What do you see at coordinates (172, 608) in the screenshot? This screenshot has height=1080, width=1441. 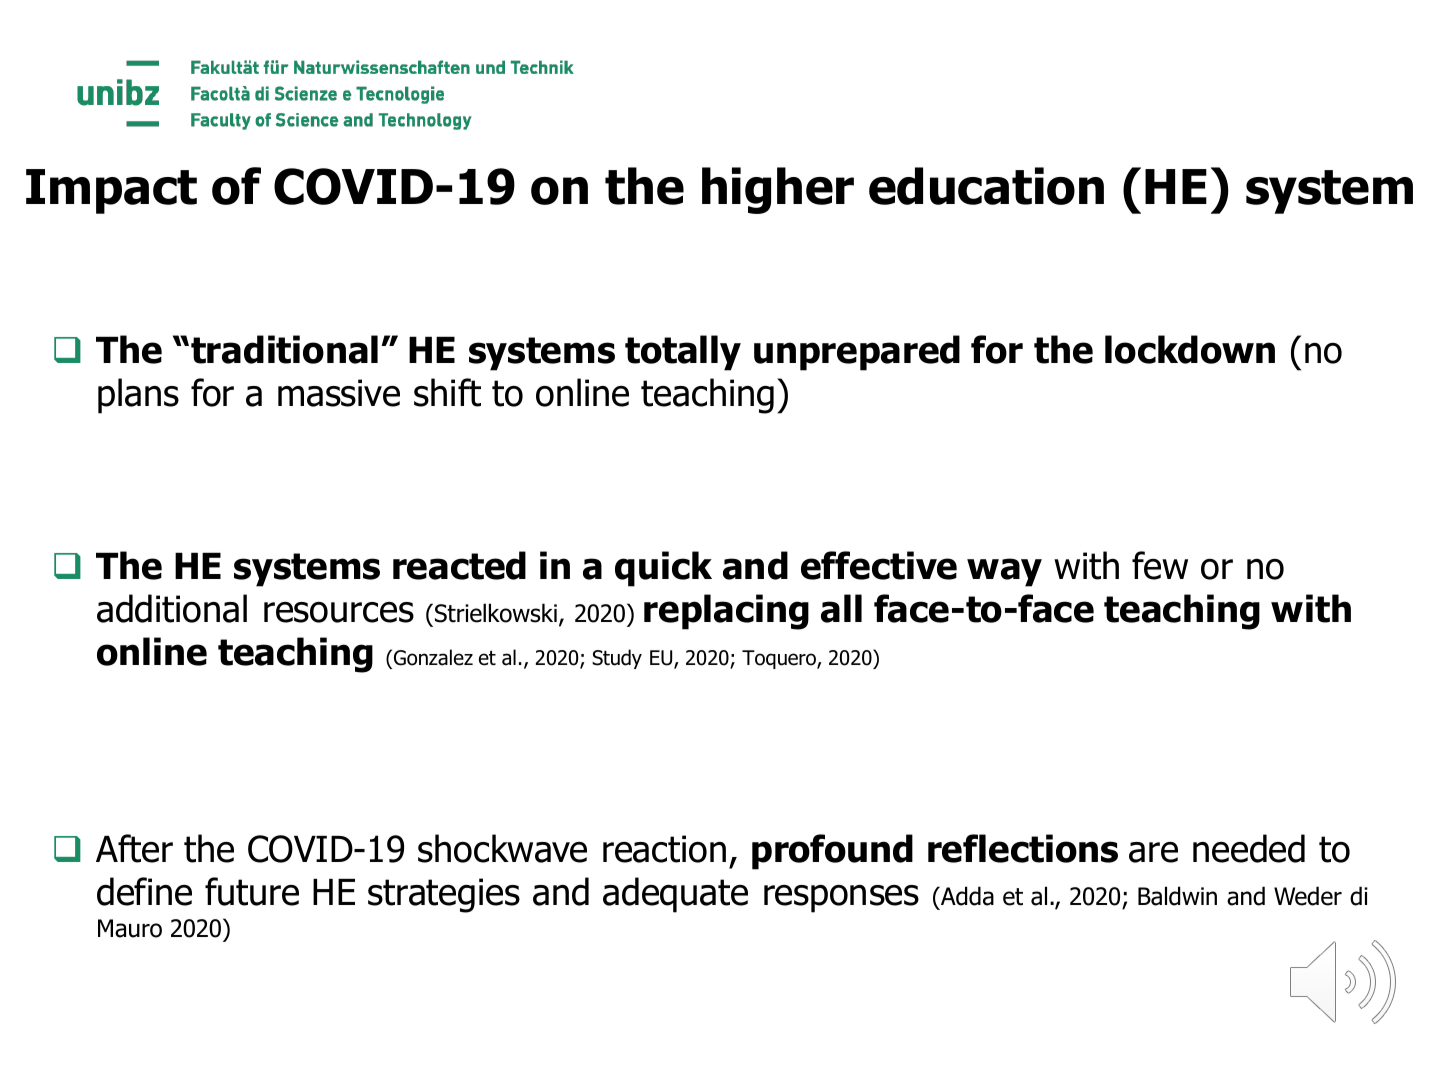 I see `additional` at bounding box center [172, 608].
